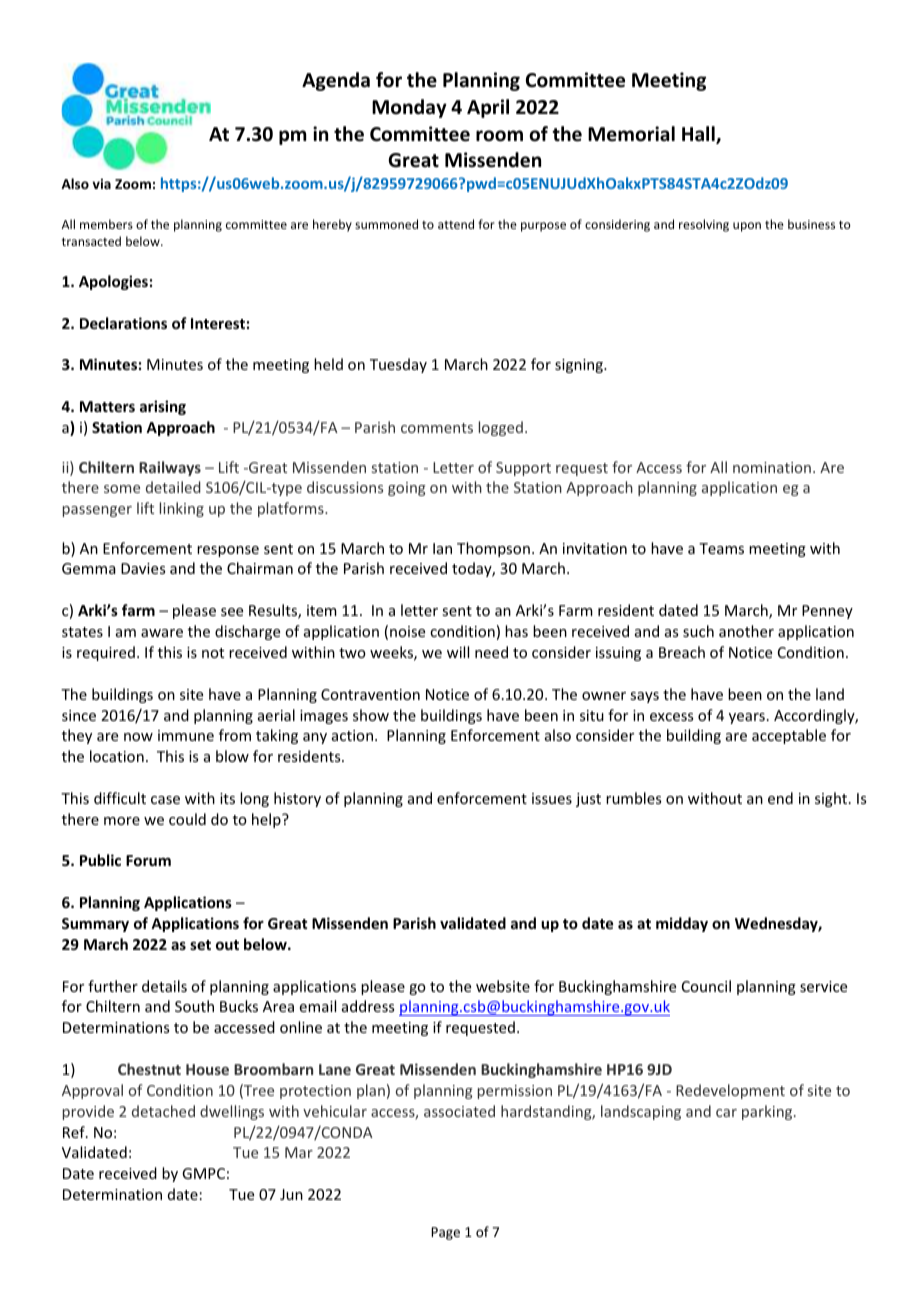  Describe the element at coordinates (699, 135) in the screenshot. I see `Hall` at that location.
